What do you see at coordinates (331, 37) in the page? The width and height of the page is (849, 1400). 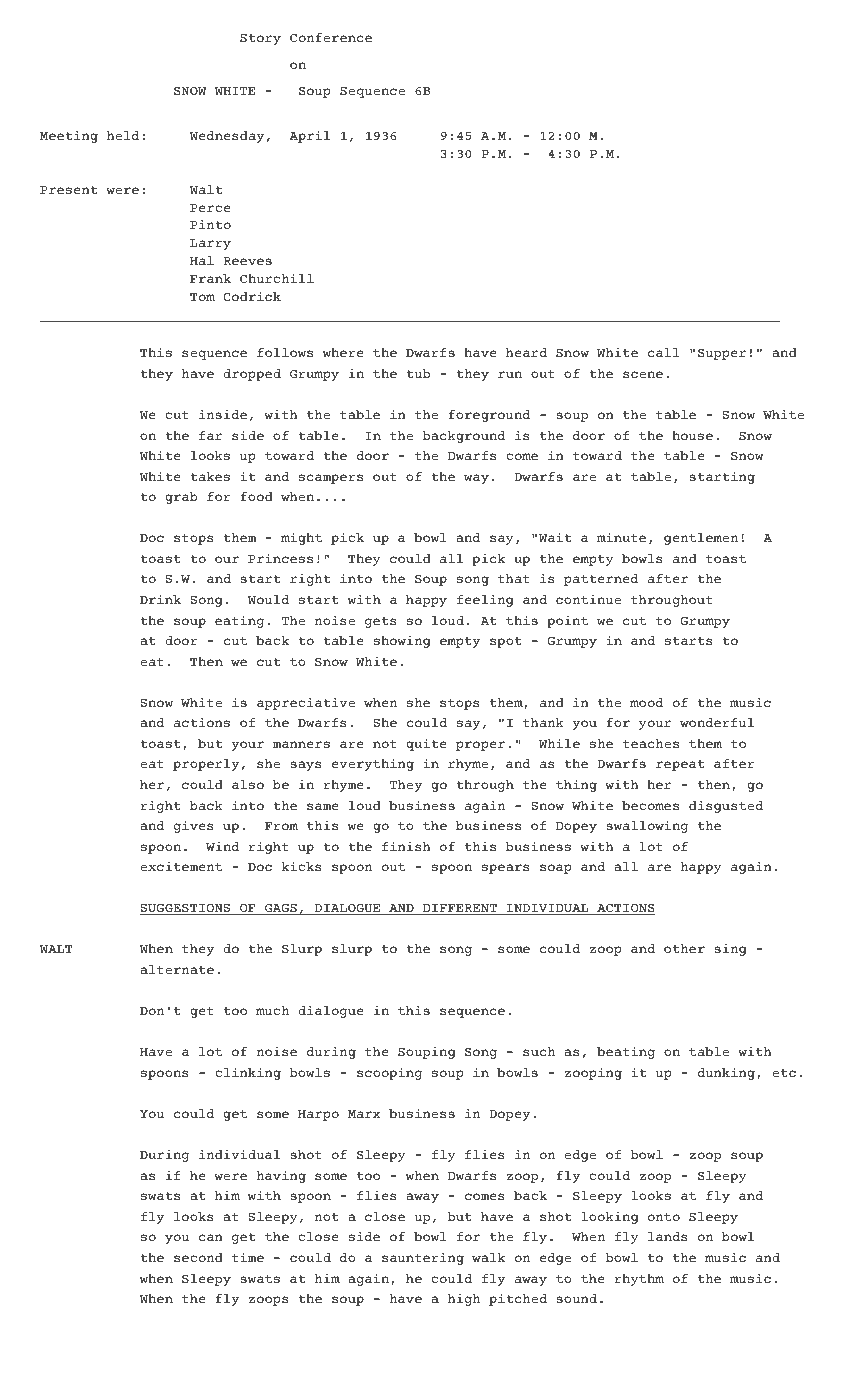 I see `Conference` at bounding box center [331, 37].
